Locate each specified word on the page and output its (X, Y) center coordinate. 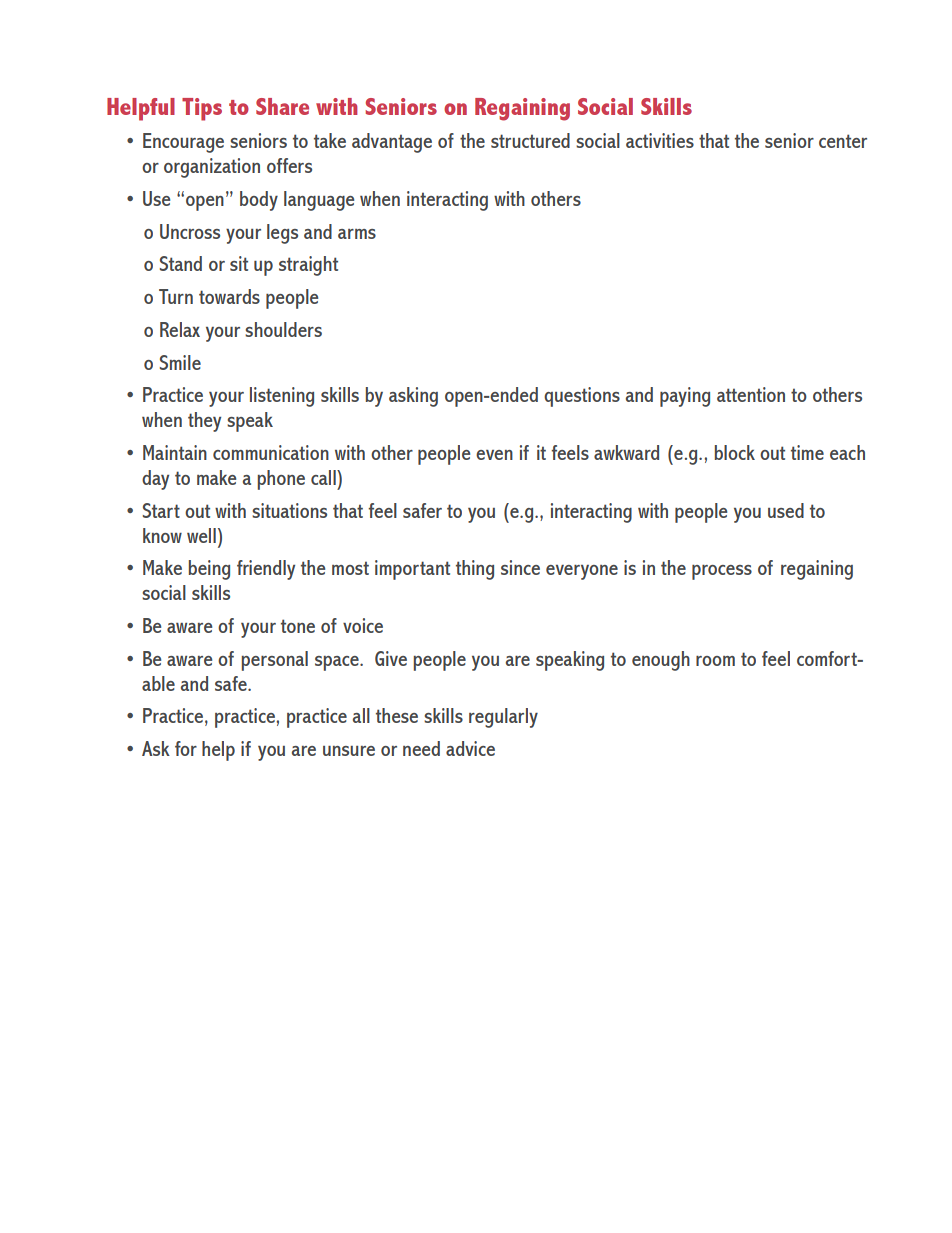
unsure (349, 751)
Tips (202, 109)
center (843, 141)
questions (582, 397)
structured (530, 140)
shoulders (283, 329)
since (520, 567)
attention (751, 394)
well (201, 535)
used (786, 510)
